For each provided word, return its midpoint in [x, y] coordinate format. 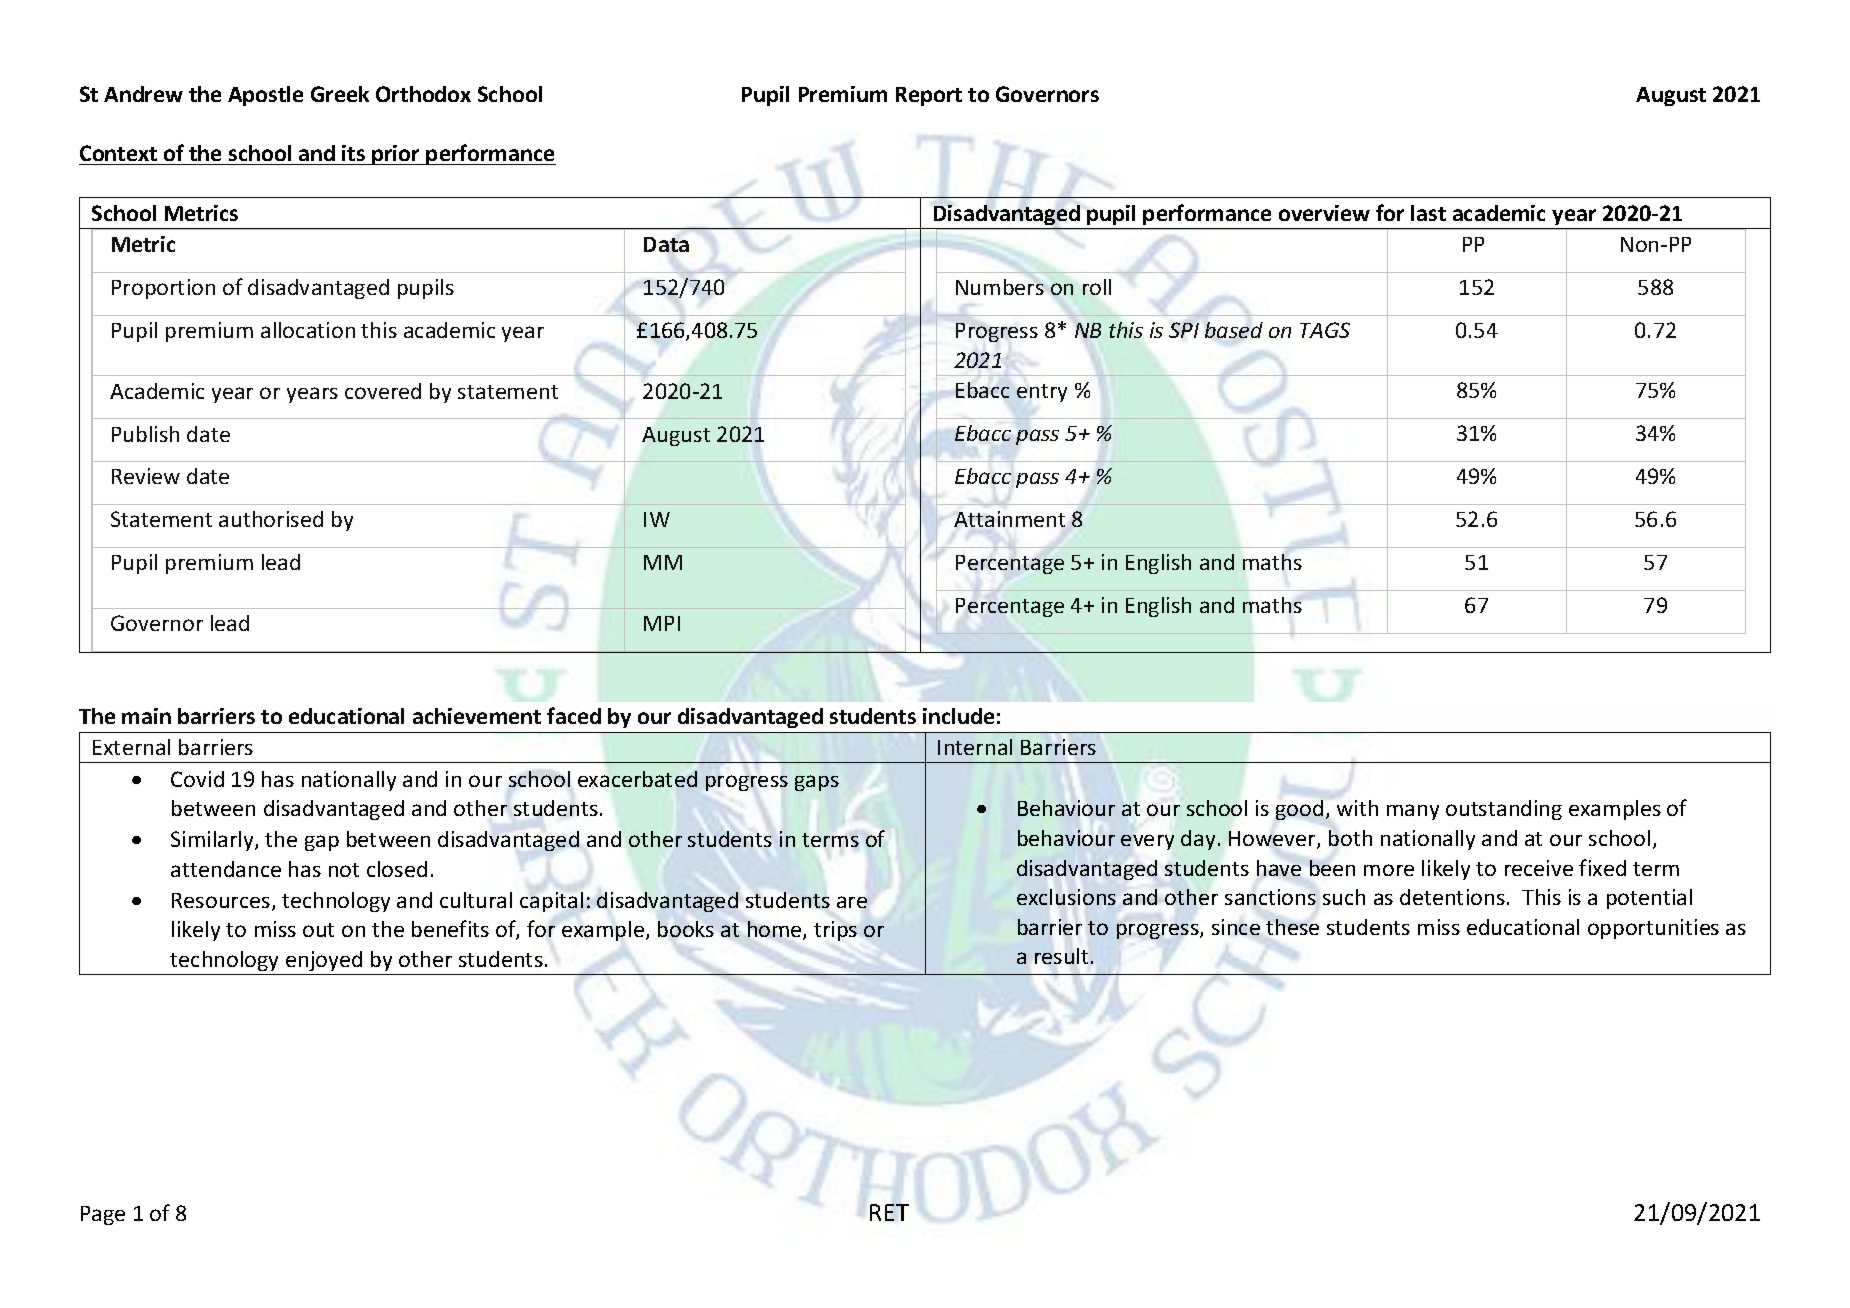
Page [103, 1215]
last [1428, 213]
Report [929, 96]
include [958, 716]
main [146, 716]
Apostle [265, 96]
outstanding [1504, 810]
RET [889, 1212]
